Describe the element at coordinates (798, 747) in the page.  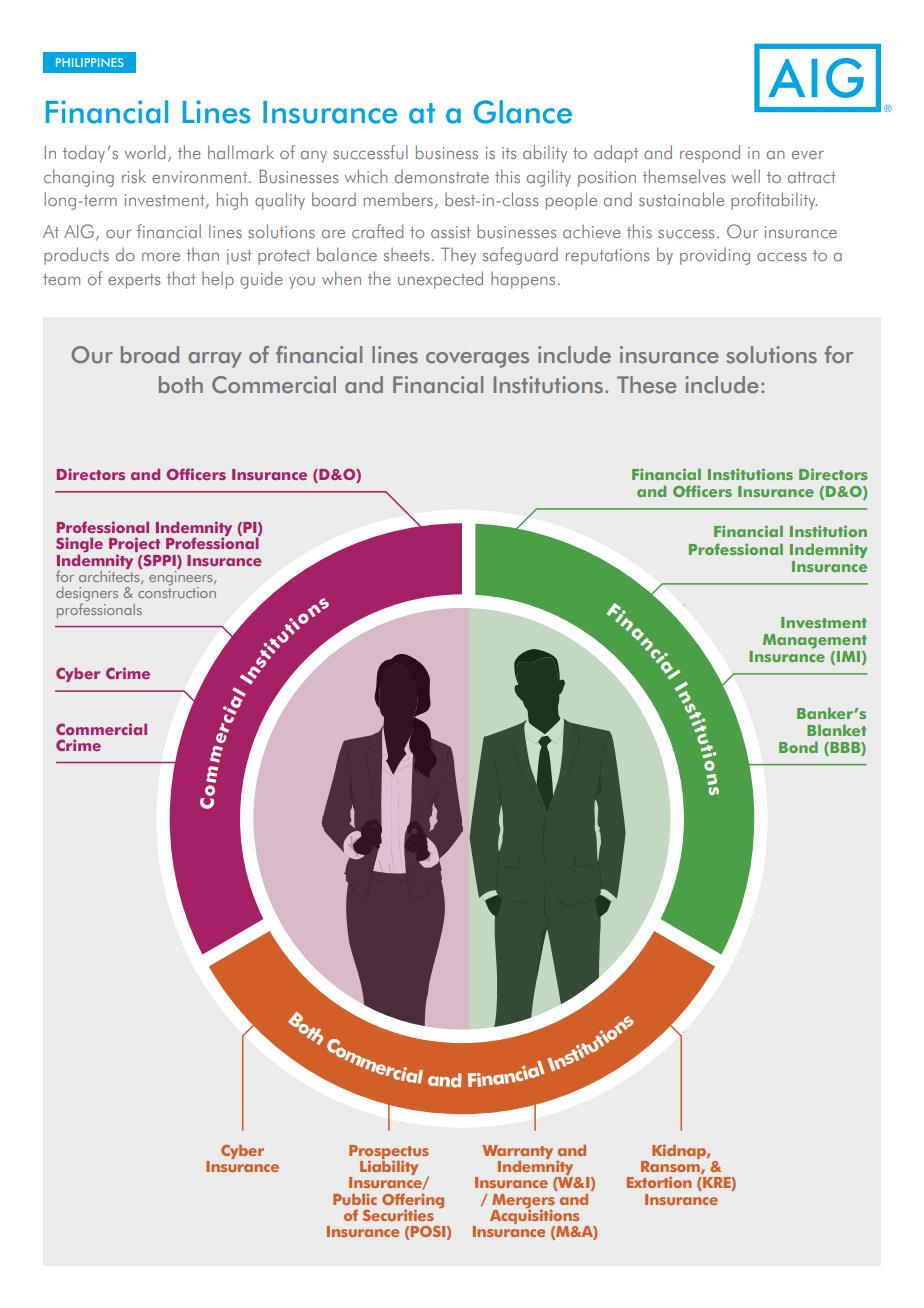
I see `Bond` at that location.
